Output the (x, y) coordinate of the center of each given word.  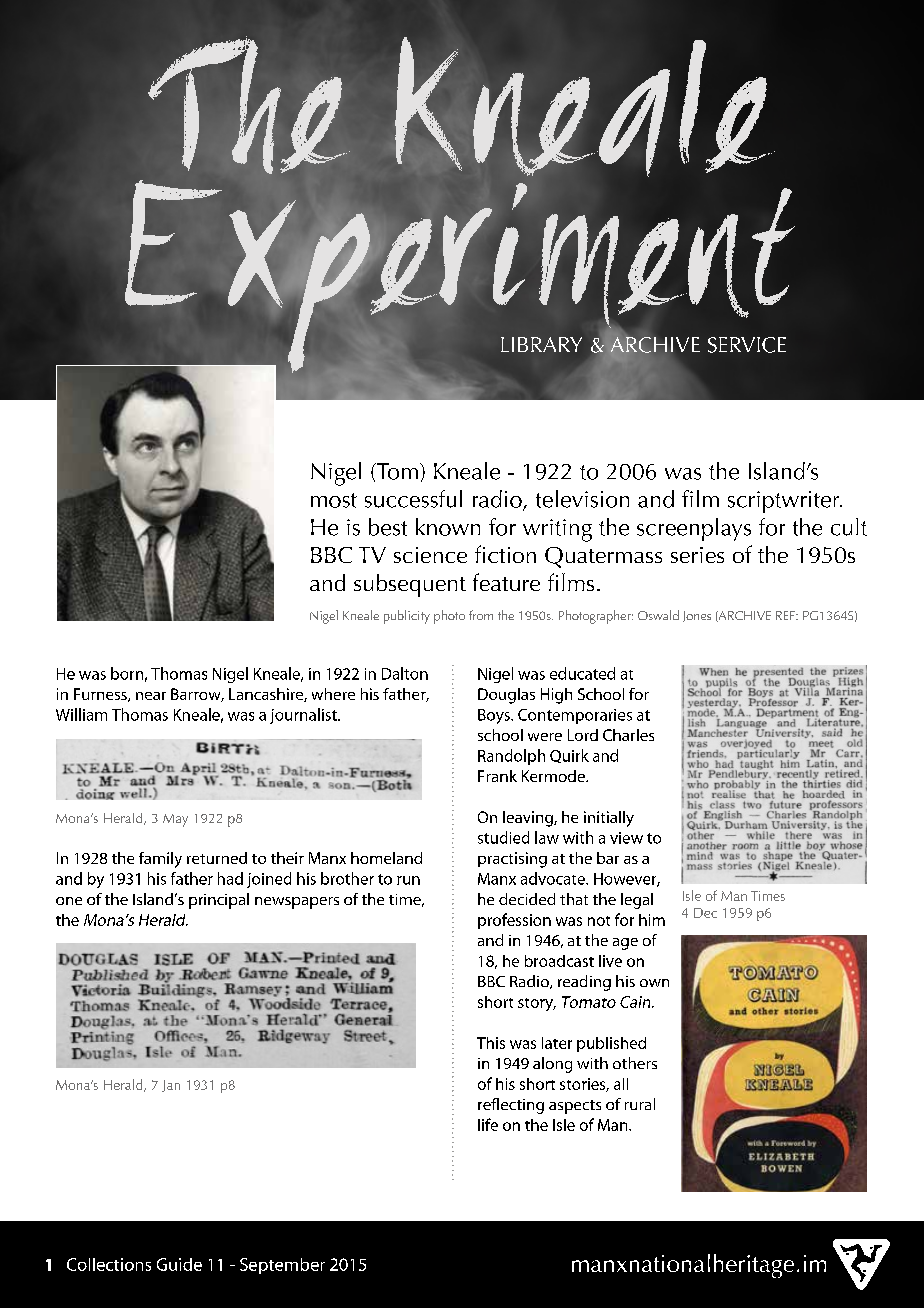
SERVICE (747, 345)
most (334, 500)
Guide (179, 1264)
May (175, 820)
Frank (497, 776)
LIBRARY (541, 344)
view (626, 838)
